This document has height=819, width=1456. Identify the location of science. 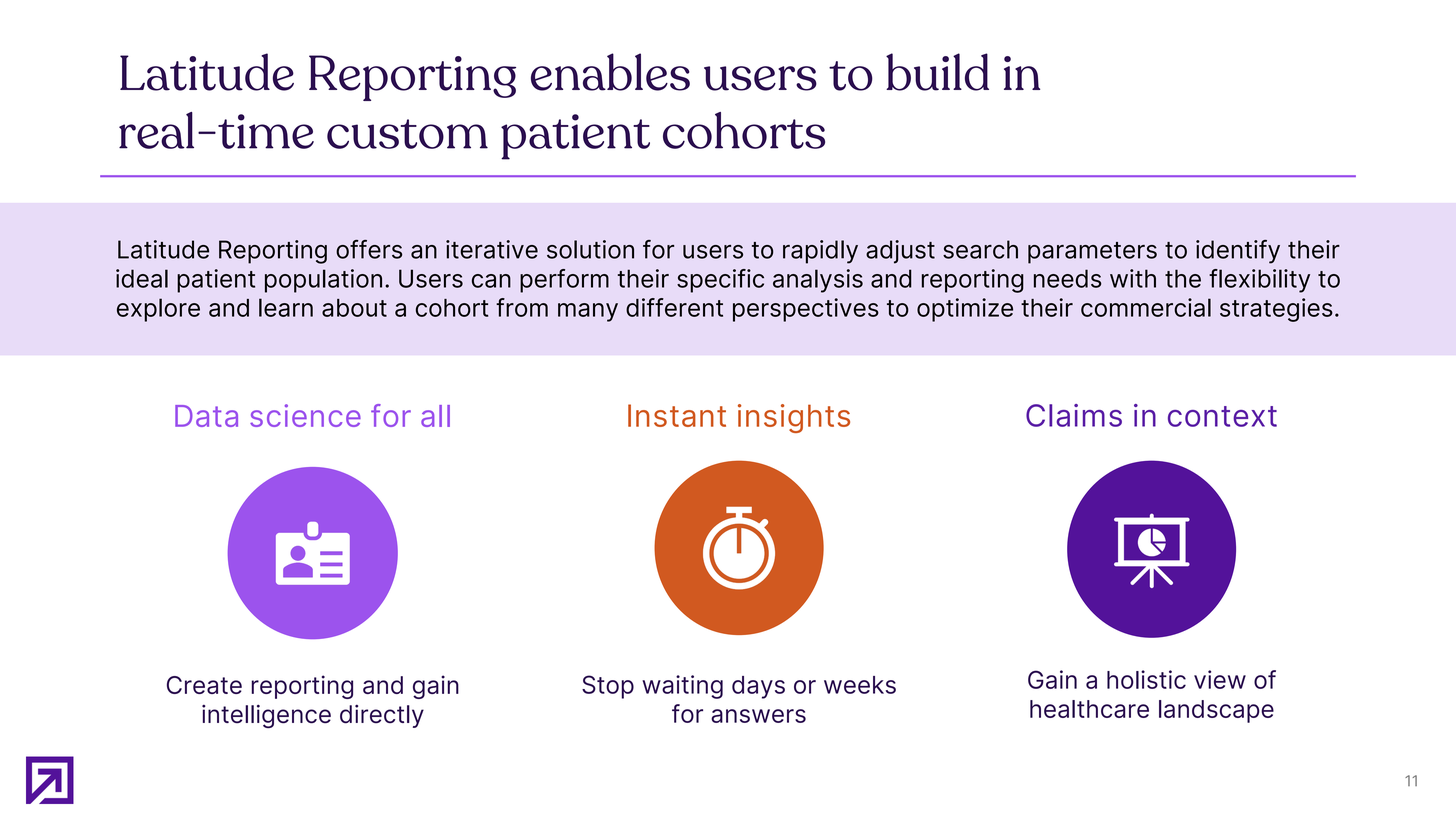
(305, 415).
